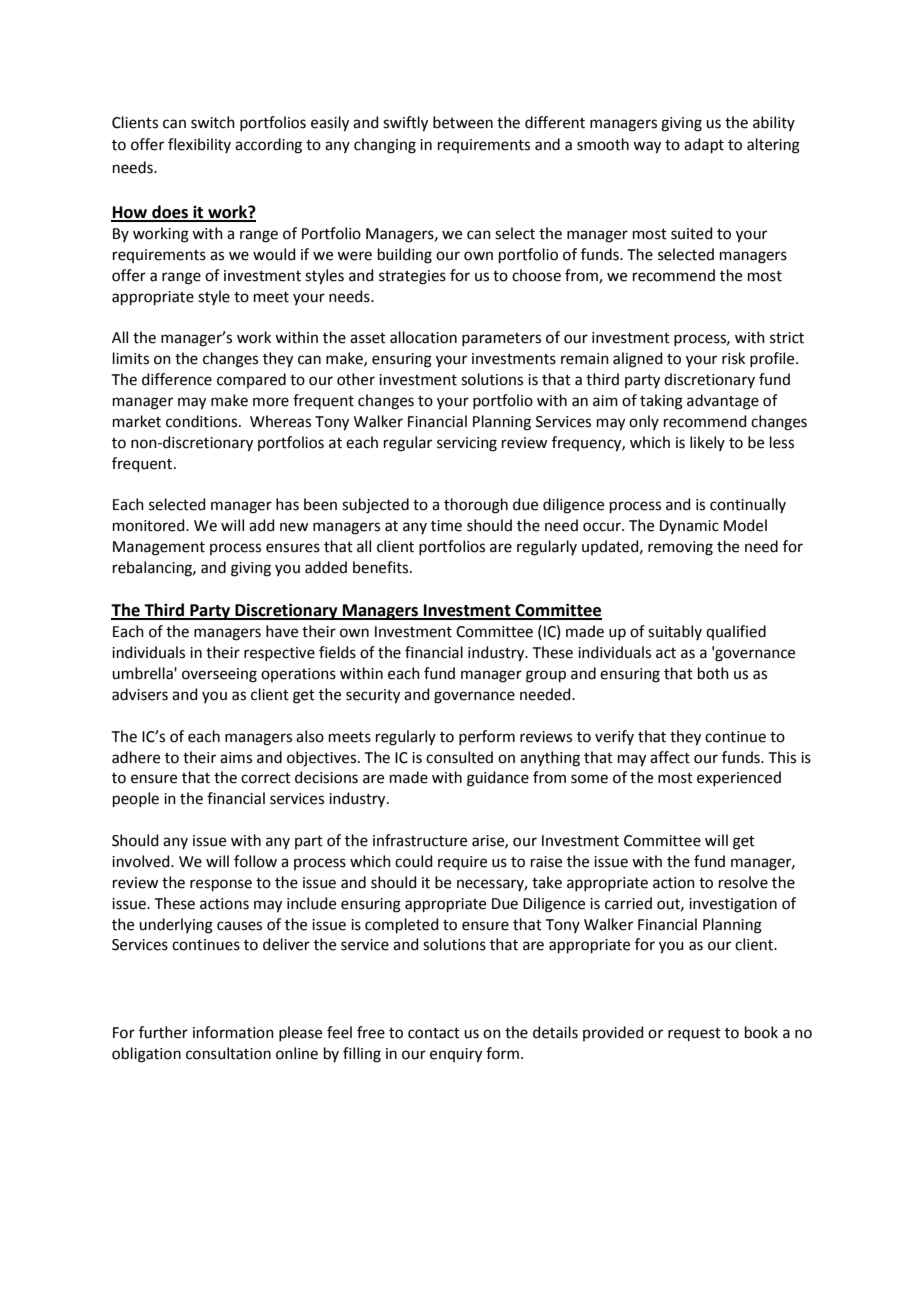 This screenshot has height=1308, width=924. I want to click on allocation, so click(423, 337).
